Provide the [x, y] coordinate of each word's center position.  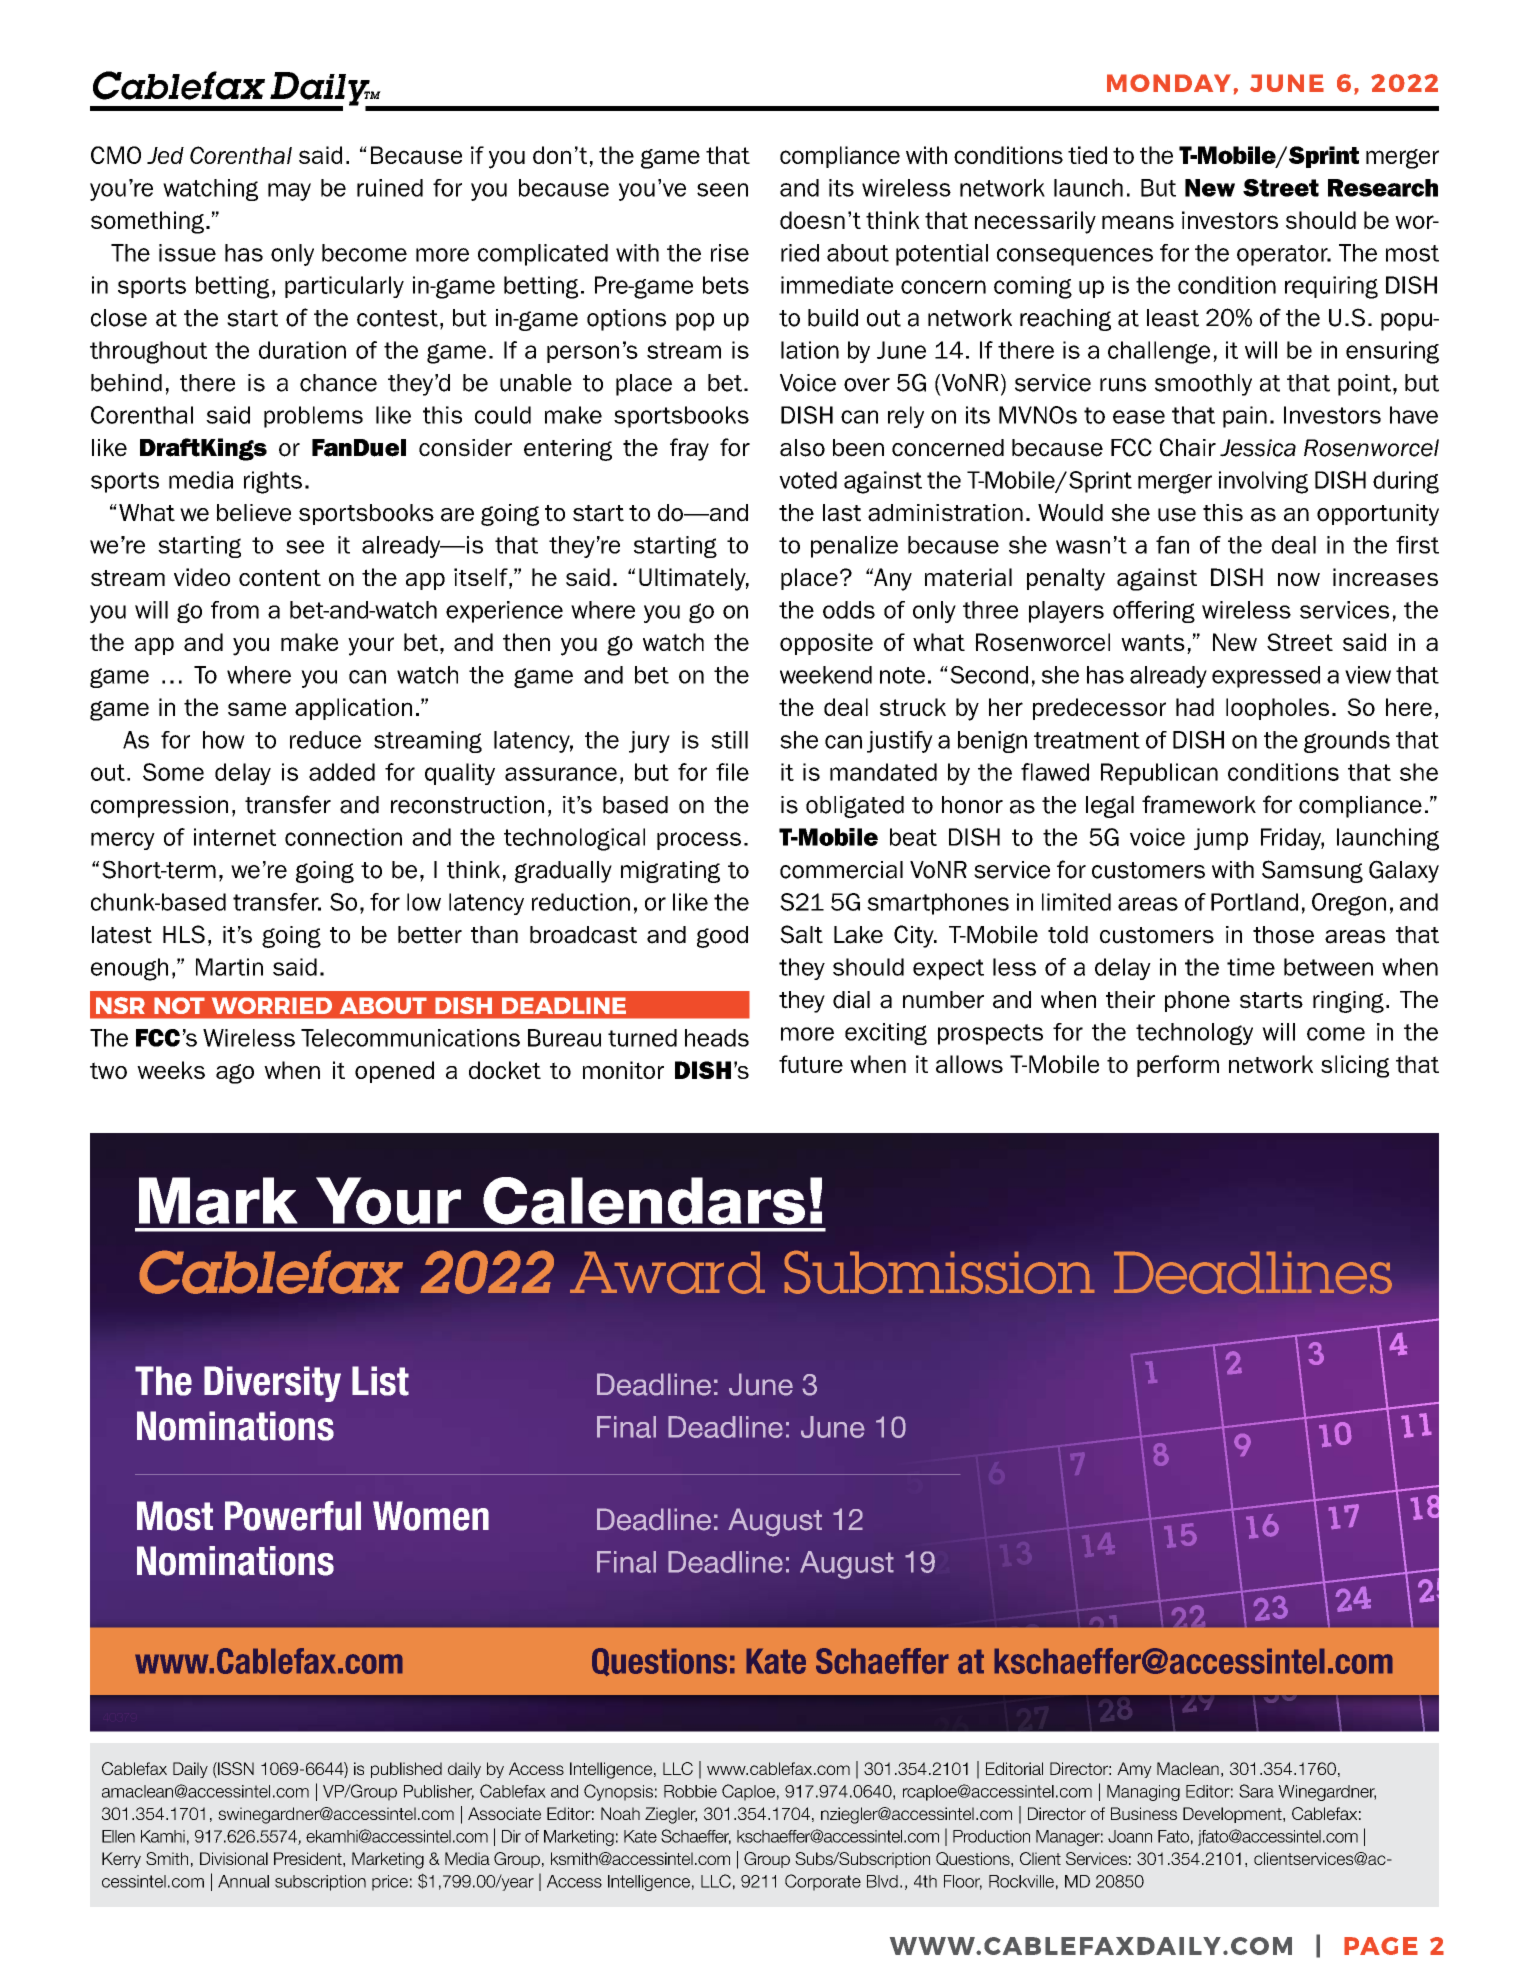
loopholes [1277, 709]
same [257, 709]
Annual [243, 1881]
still [729, 740]
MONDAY [1169, 83]
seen [722, 190]
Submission [940, 1272]
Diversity [272, 1384]
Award [667, 1273]
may [289, 192]
